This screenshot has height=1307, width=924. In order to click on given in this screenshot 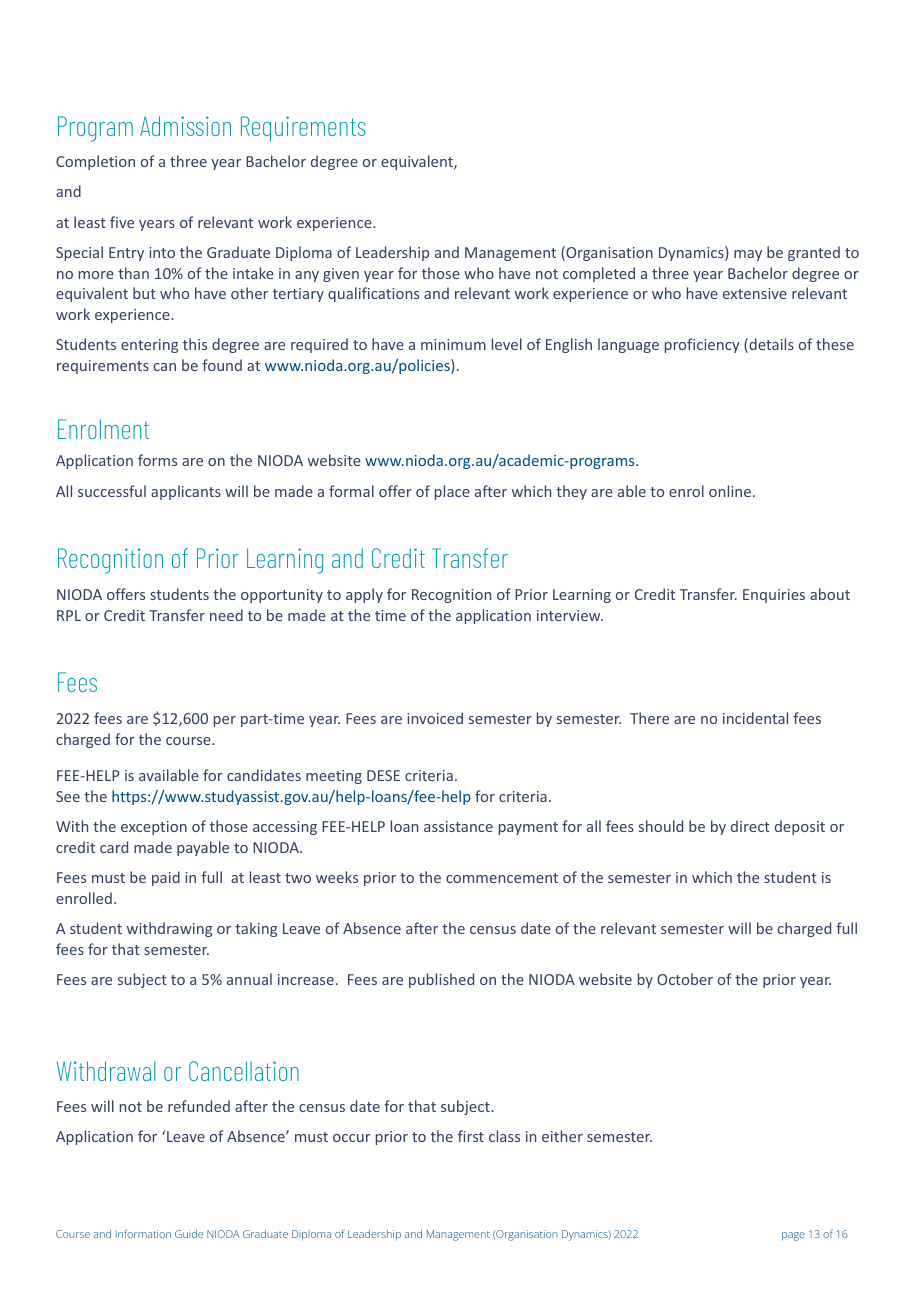, I will do `click(341, 275)`.
